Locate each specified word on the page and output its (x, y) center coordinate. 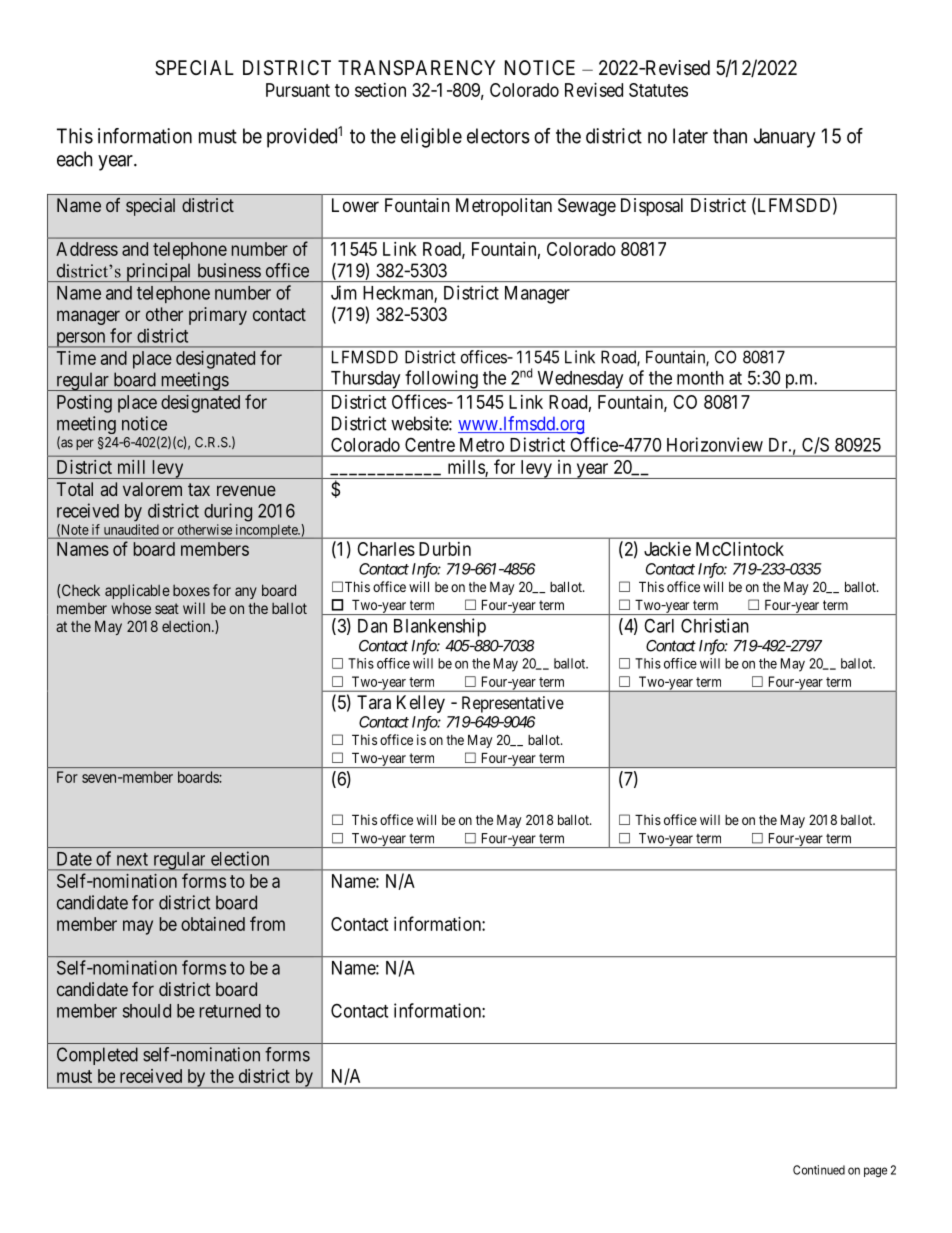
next (132, 859)
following (441, 380)
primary (218, 316)
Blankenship (440, 627)
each (75, 159)
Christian (715, 625)
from (267, 923)
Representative (513, 704)
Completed (97, 1056)
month (700, 378)
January (784, 138)
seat (167, 608)
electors (498, 136)
